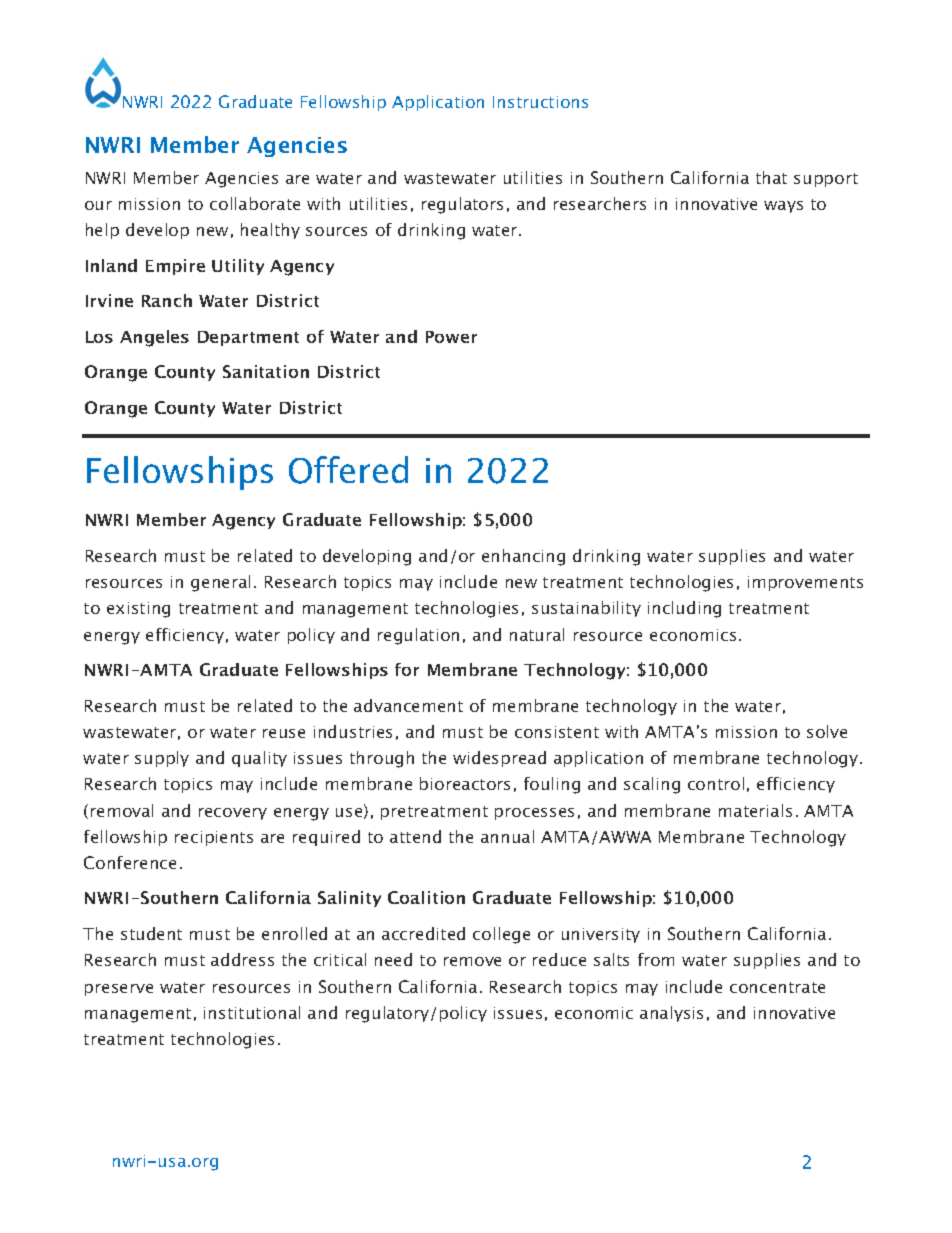 The image size is (952, 1233). What do you see at coordinates (472, 961) in the page?
I see `remove` at bounding box center [472, 961].
